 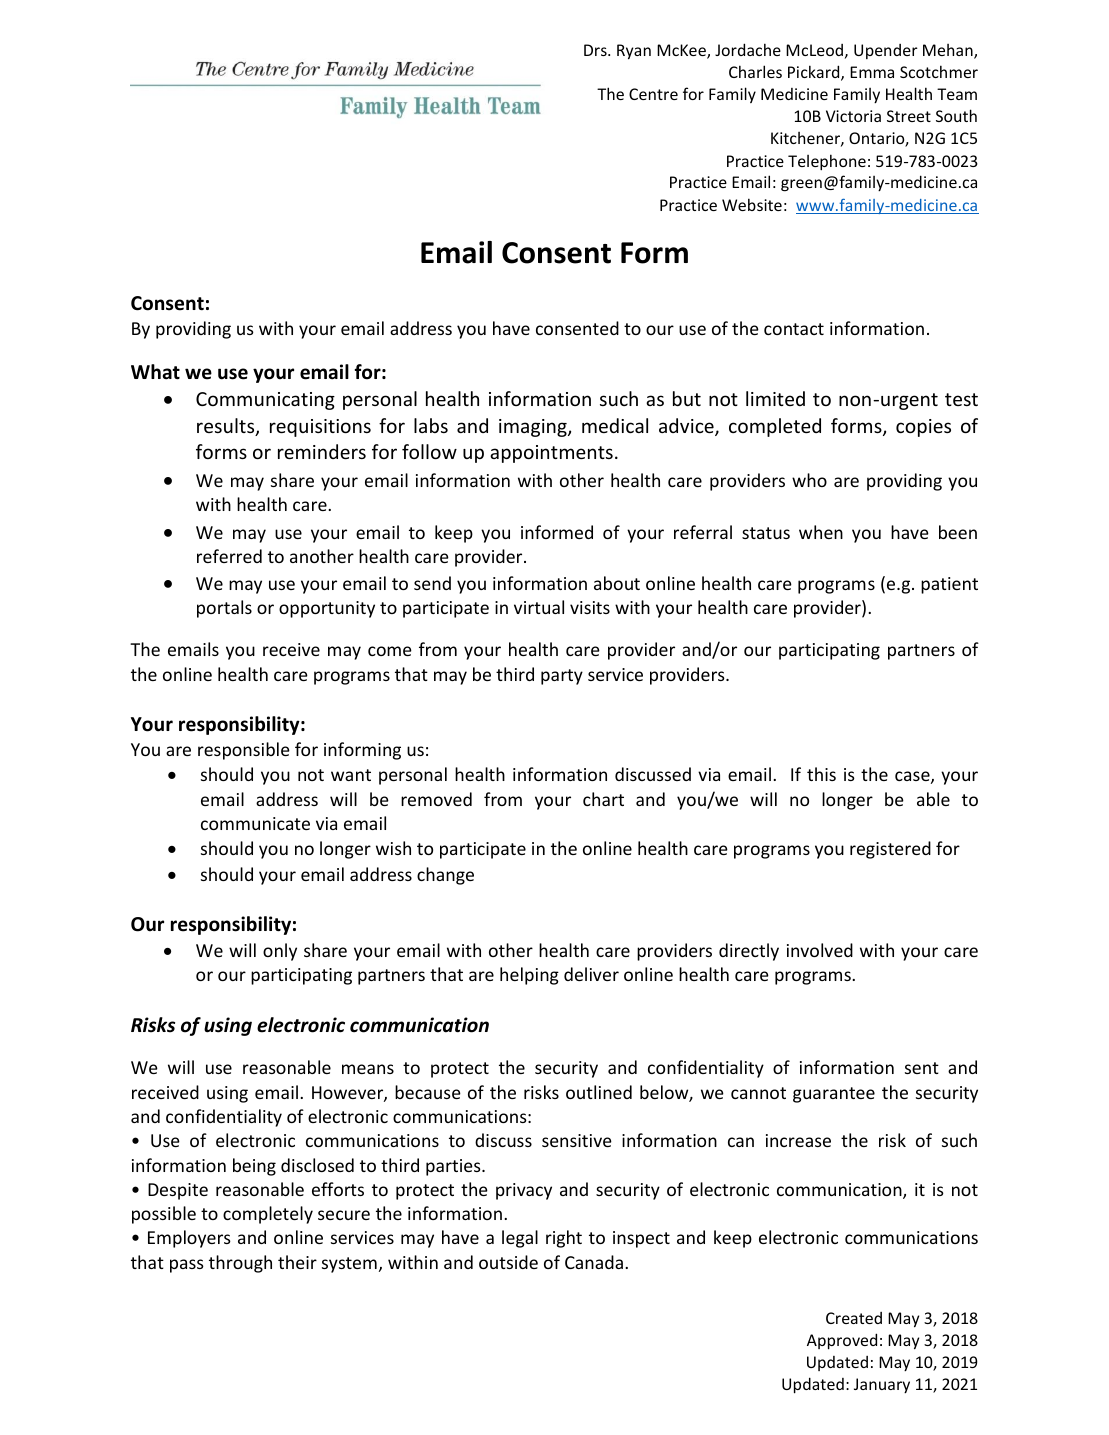 What do you see at coordinates (821, 774) in the screenshot?
I see `this` at bounding box center [821, 774].
